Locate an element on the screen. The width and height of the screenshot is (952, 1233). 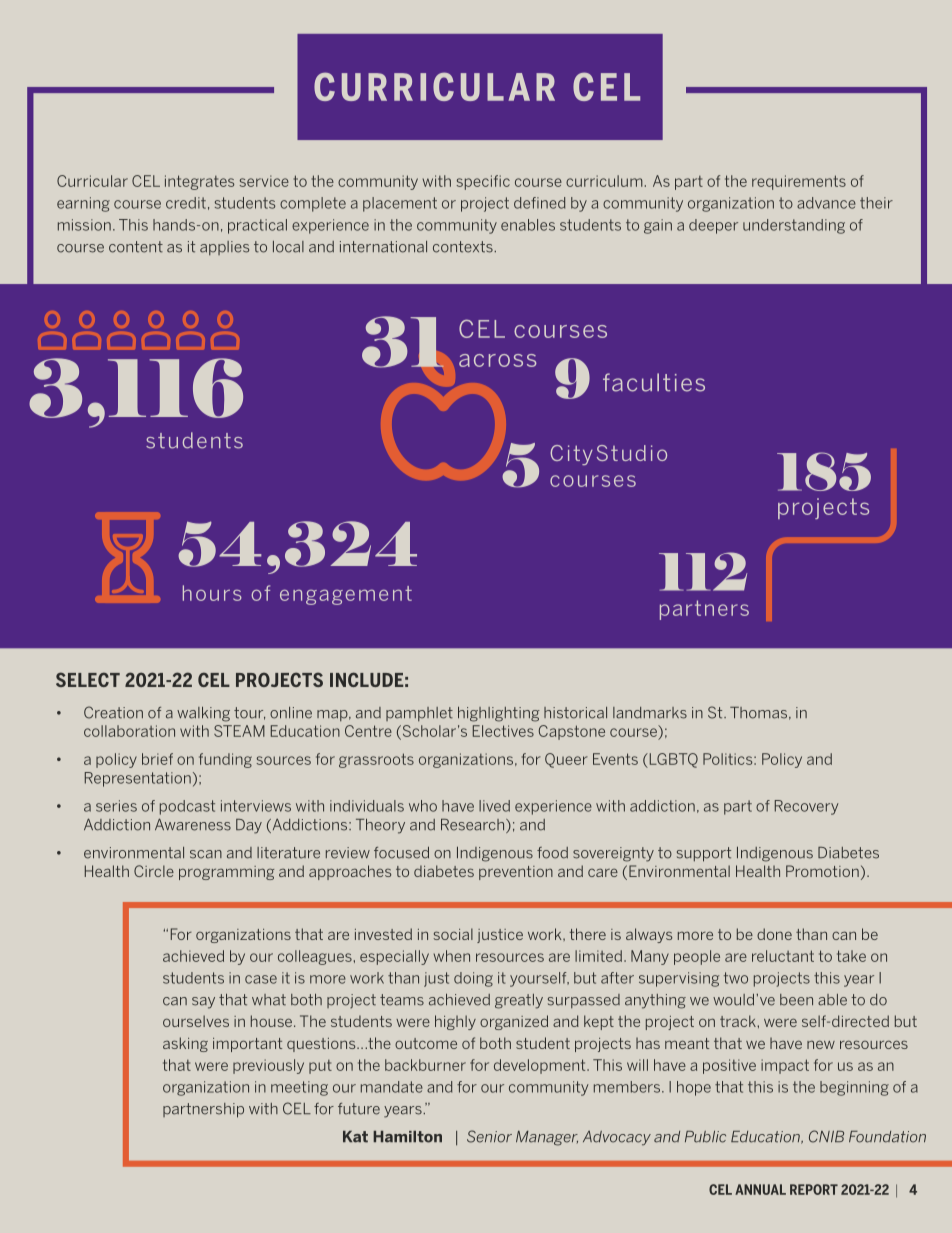
highlighting is located at coordinates (499, 714).
